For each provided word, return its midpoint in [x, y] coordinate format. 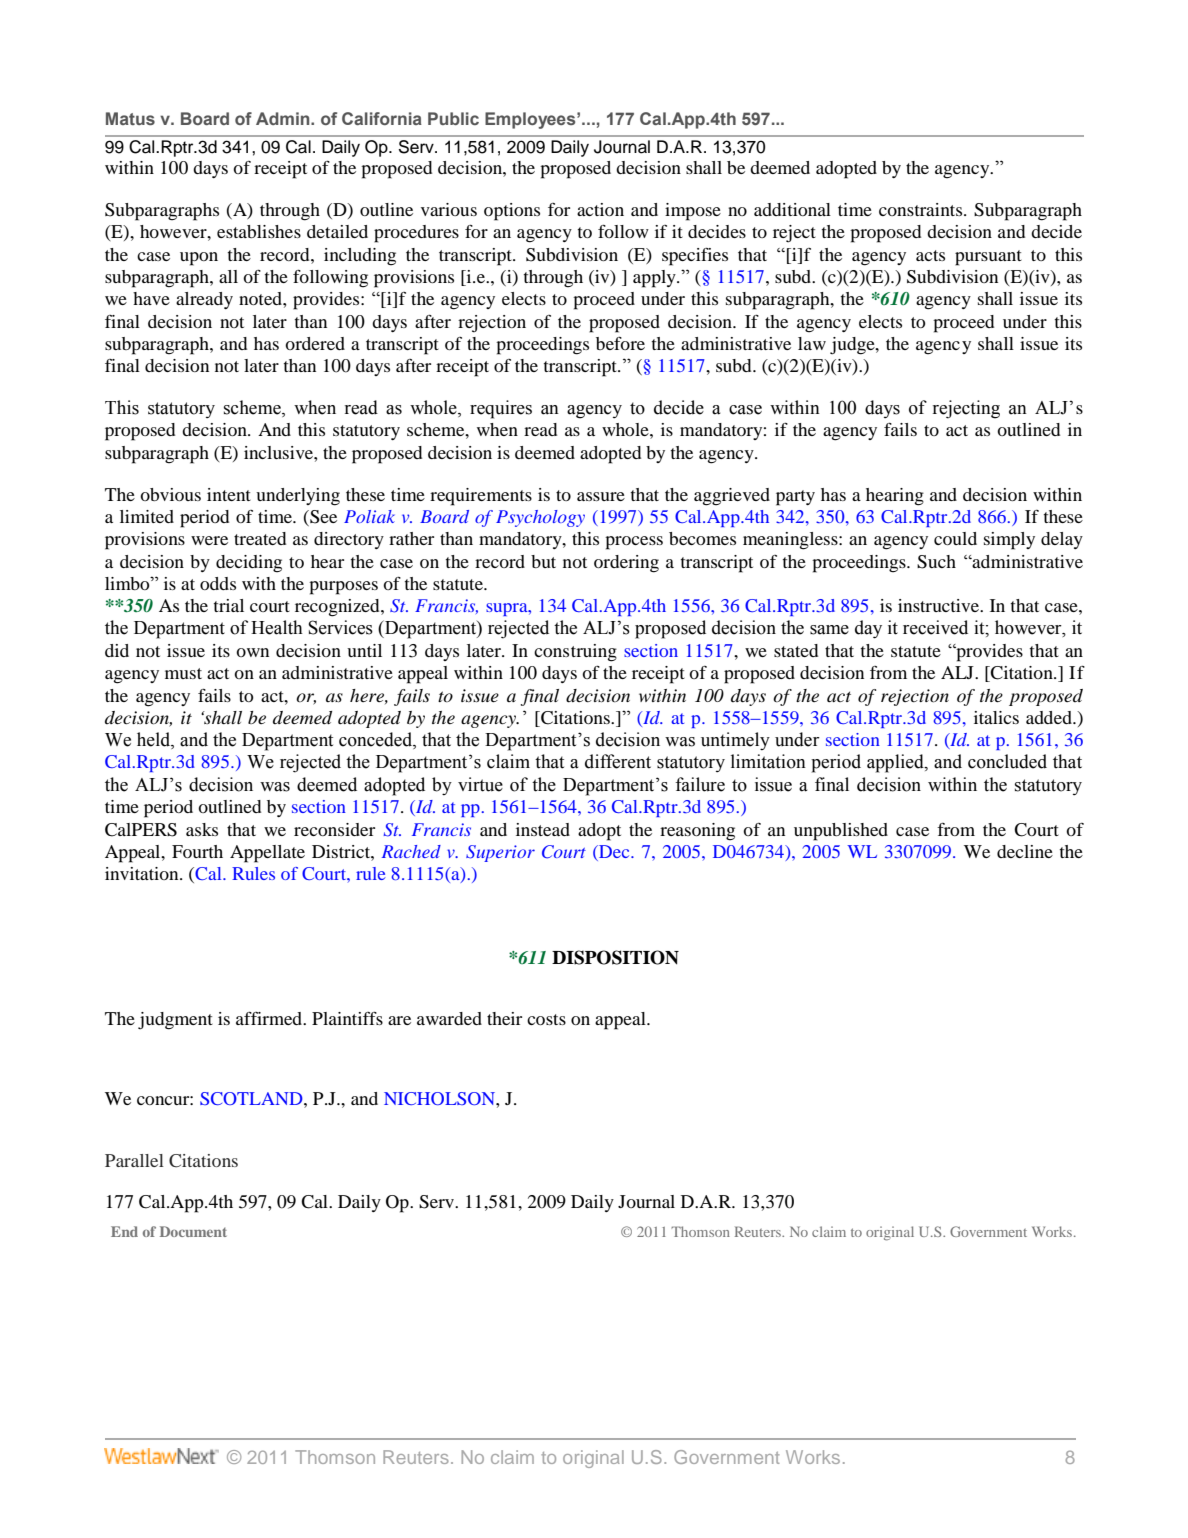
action [600, 209]
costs [546, 1019]
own [252, 652]
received [935, 627]
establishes [259, 231]
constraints [922, 209]
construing [575, 653]
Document [193, 1231]
